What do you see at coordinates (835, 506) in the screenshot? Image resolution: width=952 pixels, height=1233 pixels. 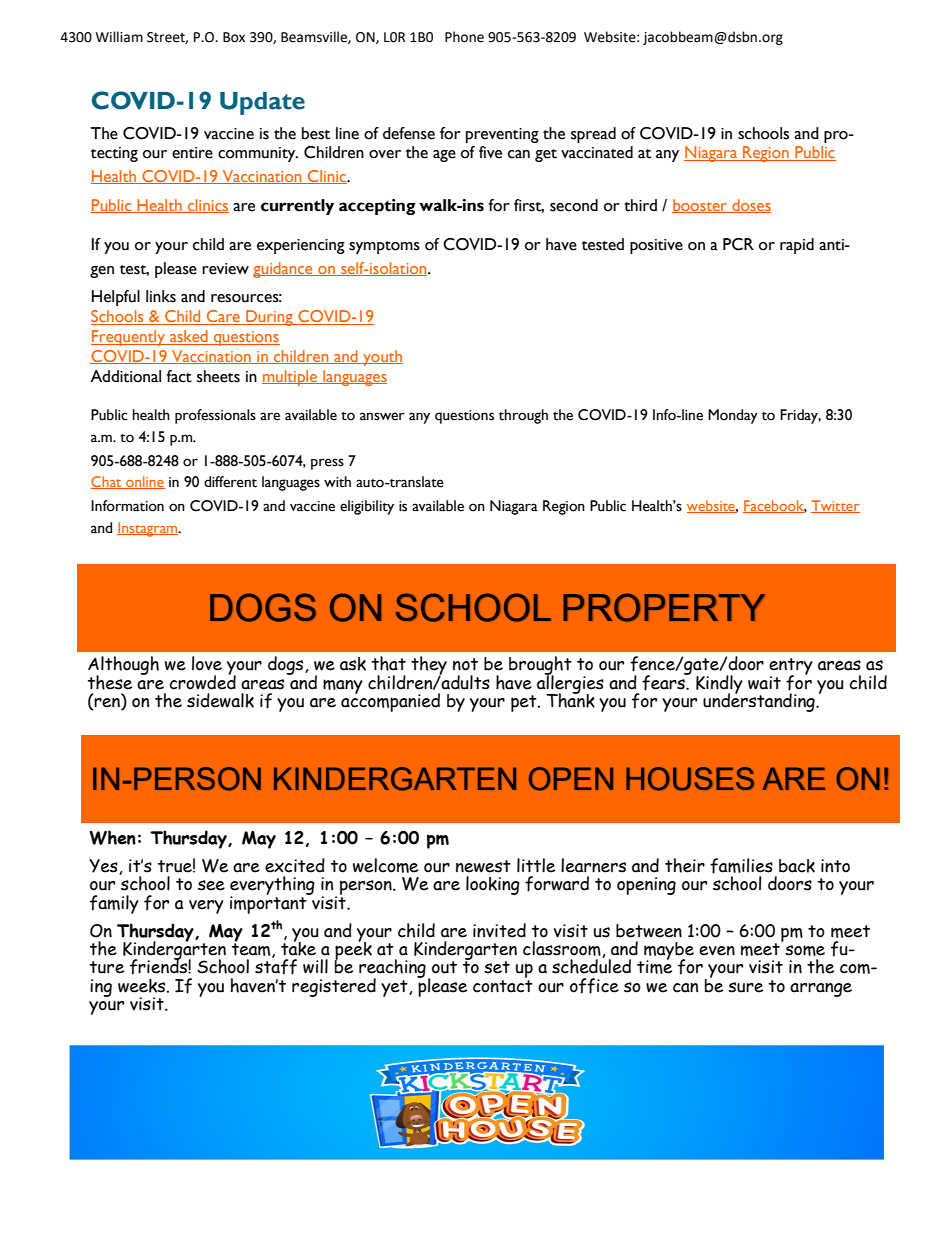 I see `Twitter` at bounding box center [835, 506].
